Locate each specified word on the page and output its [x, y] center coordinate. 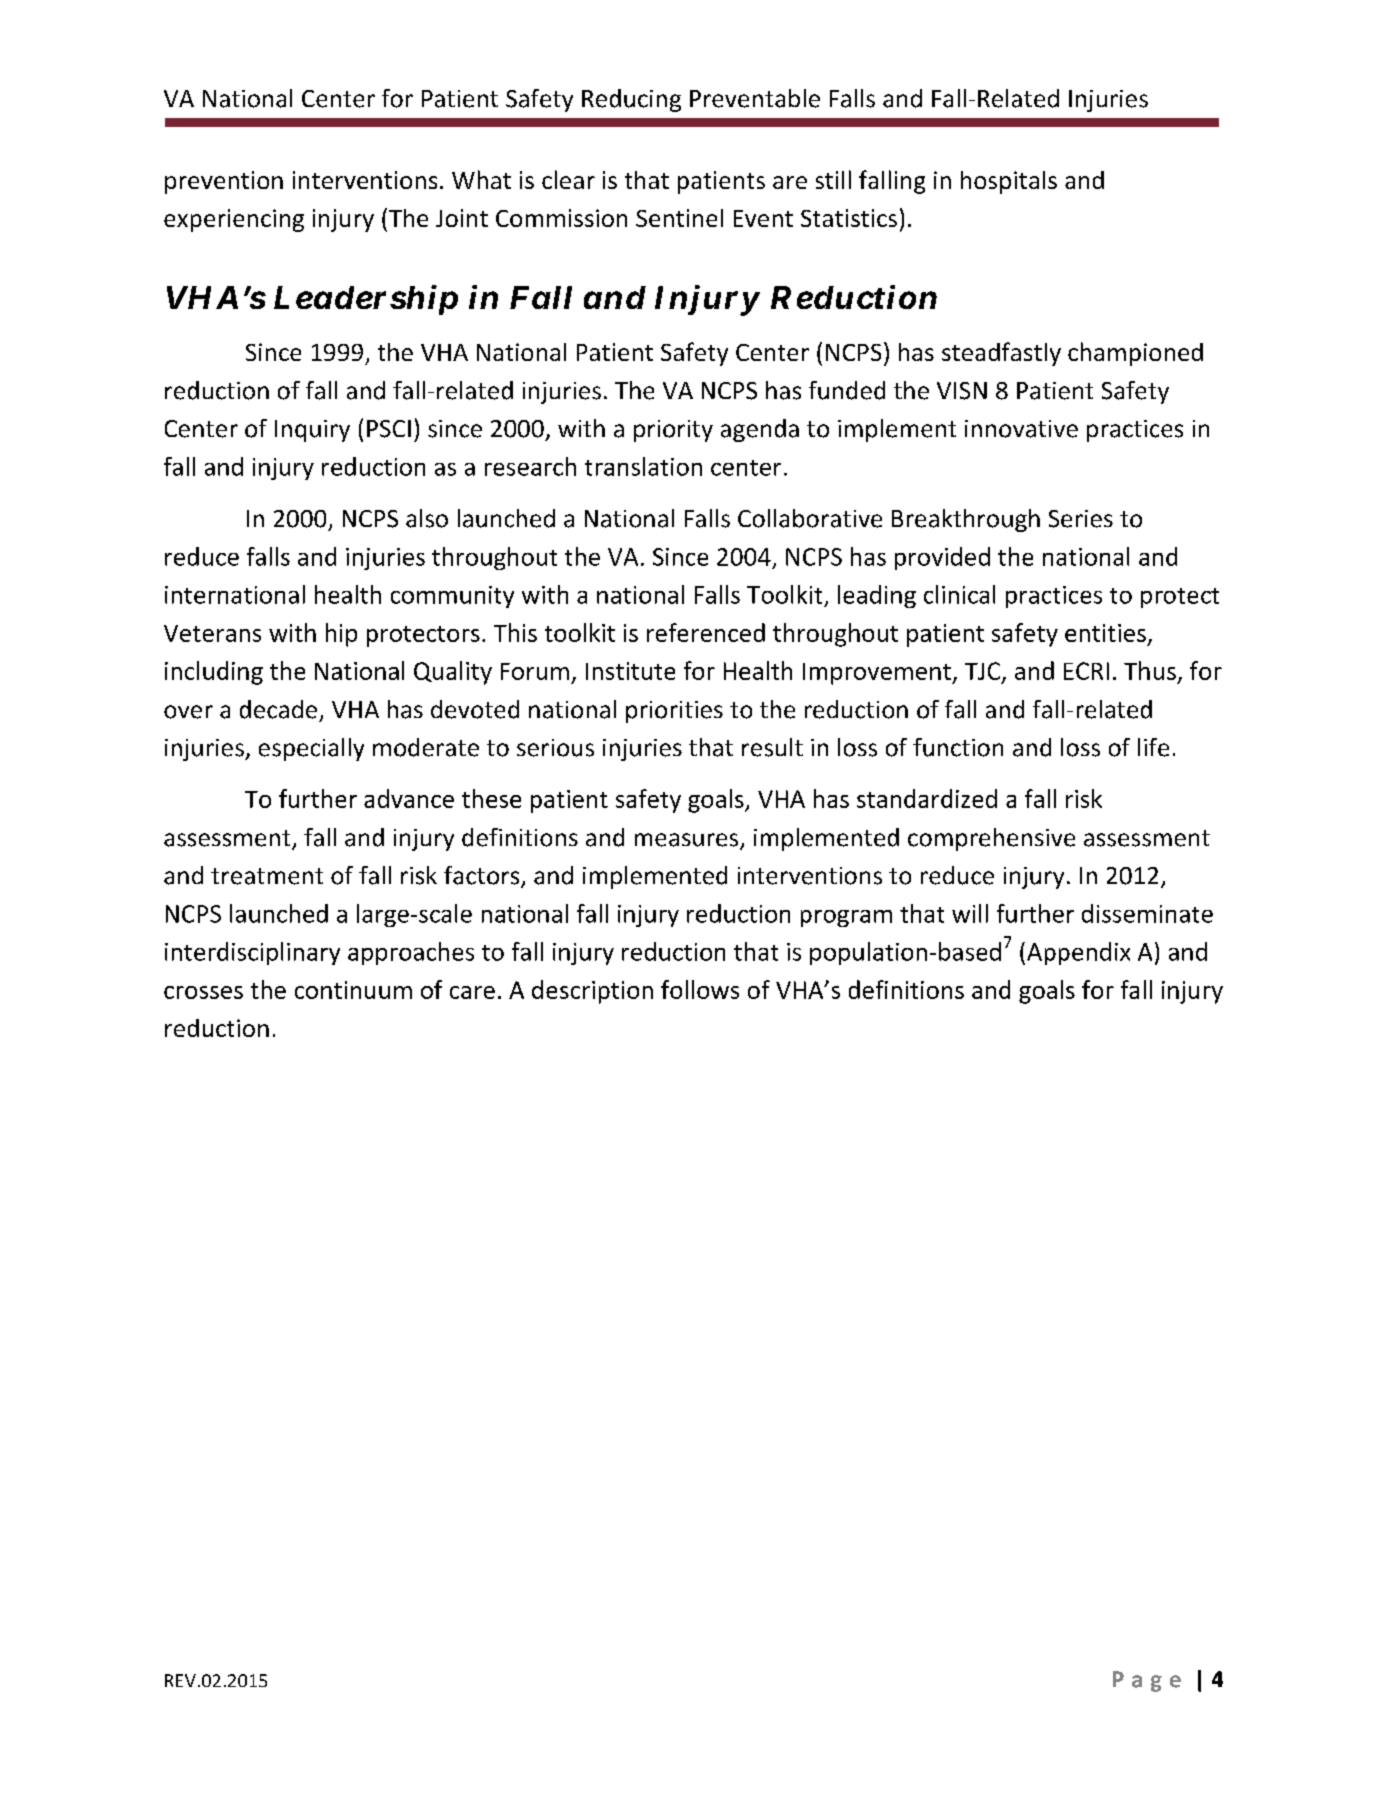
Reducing [631, 100]
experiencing [234, 220]
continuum [353, 990]
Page [1147, 1681]
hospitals [1009, 182]
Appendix [1078, 953]
